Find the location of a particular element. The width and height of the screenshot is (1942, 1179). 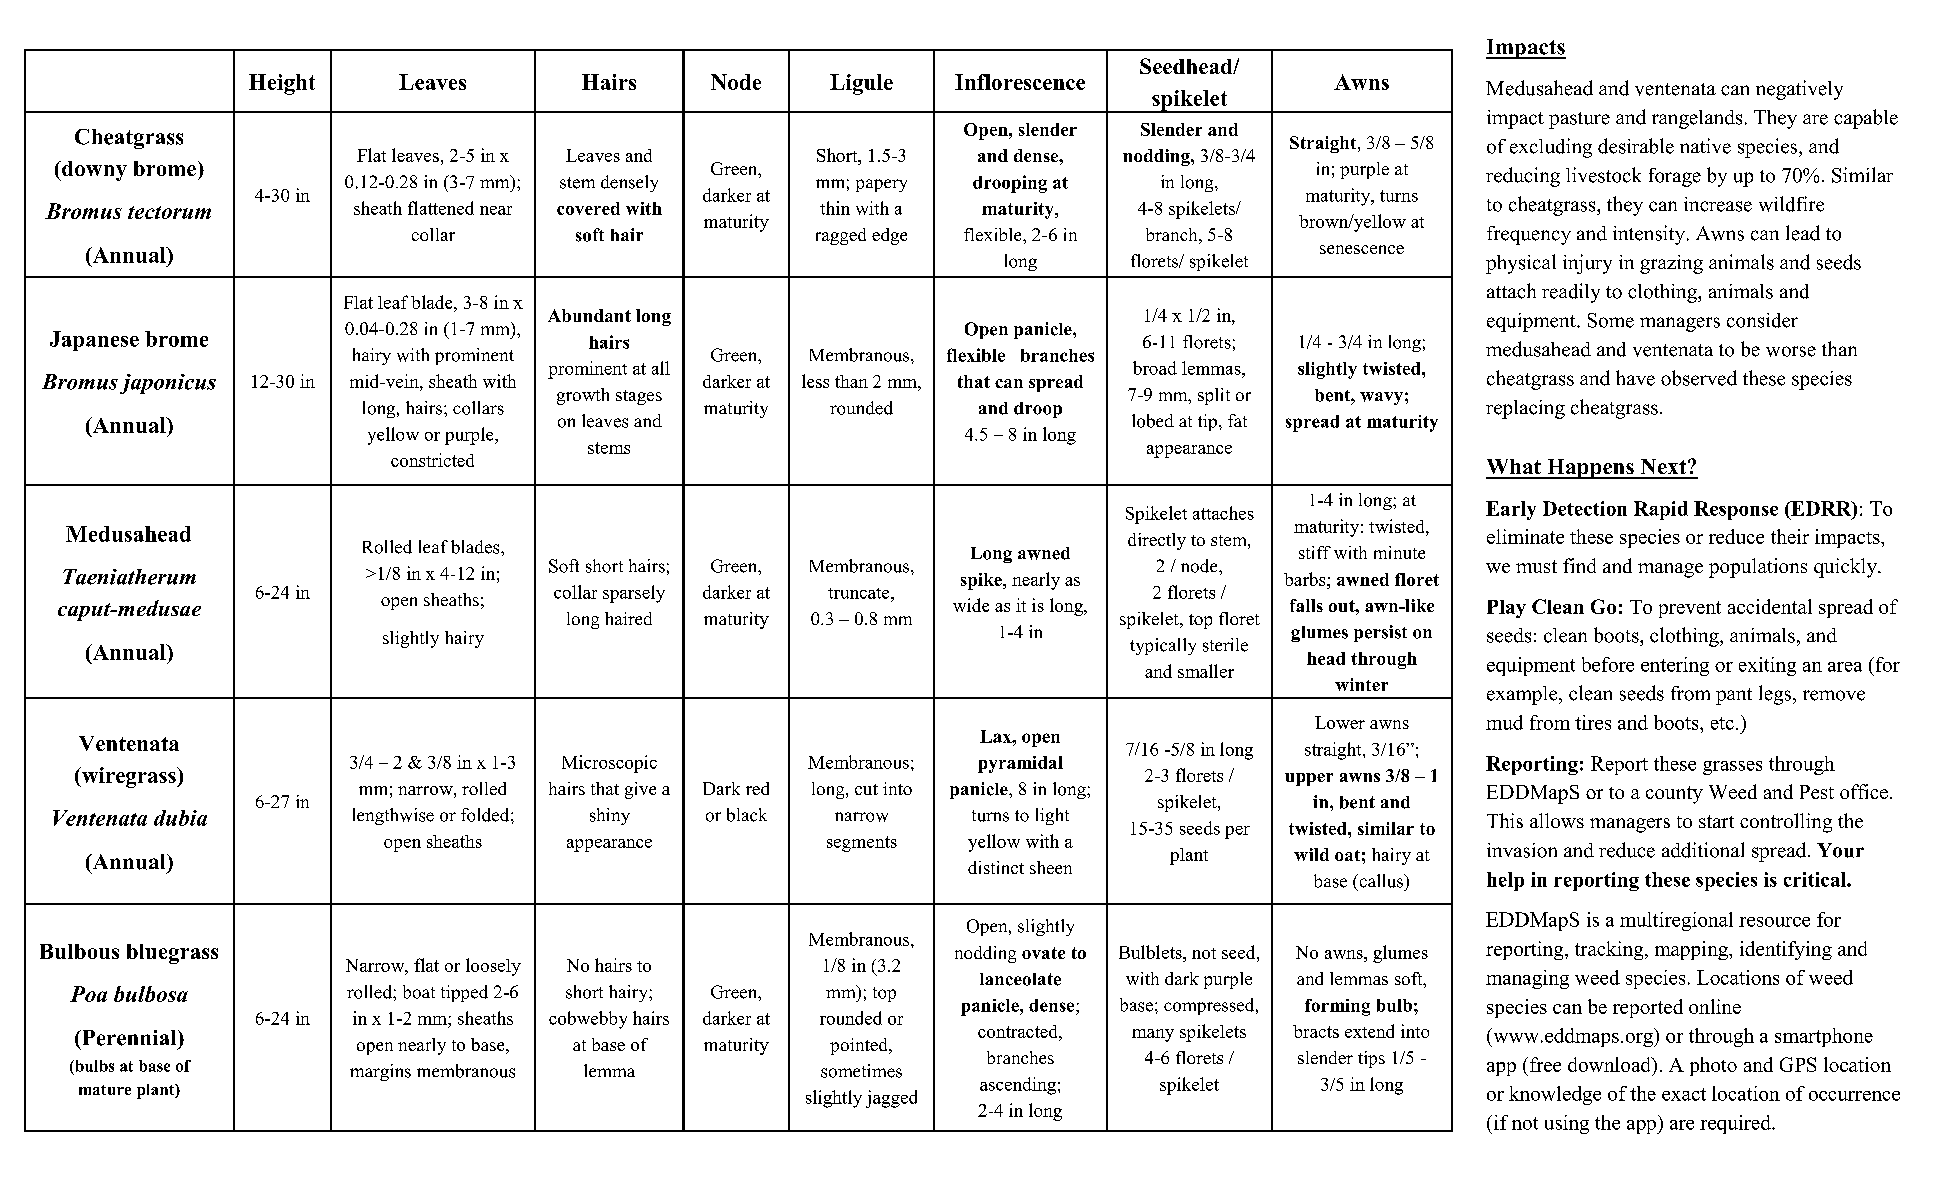

pyramidal is located at coordinates (1020, 764).
